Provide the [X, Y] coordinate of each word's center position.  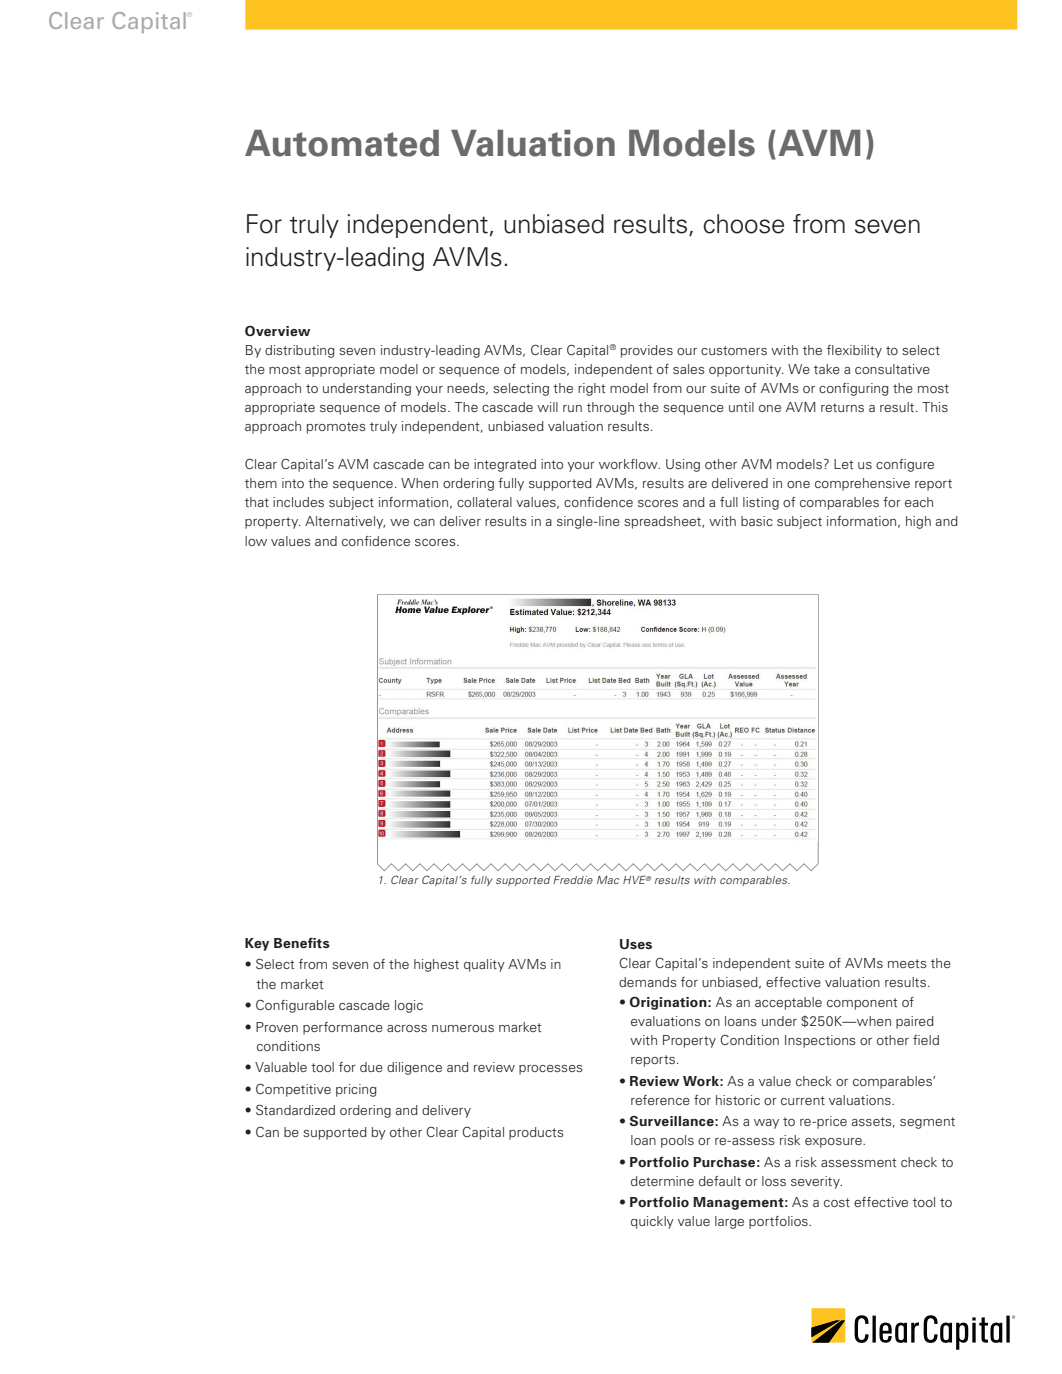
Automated [342, 143]
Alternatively [345, 522]
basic [757, 521]
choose [743, 224]
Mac [608, 880]
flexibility [854, 351]
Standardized [295, 1110]
